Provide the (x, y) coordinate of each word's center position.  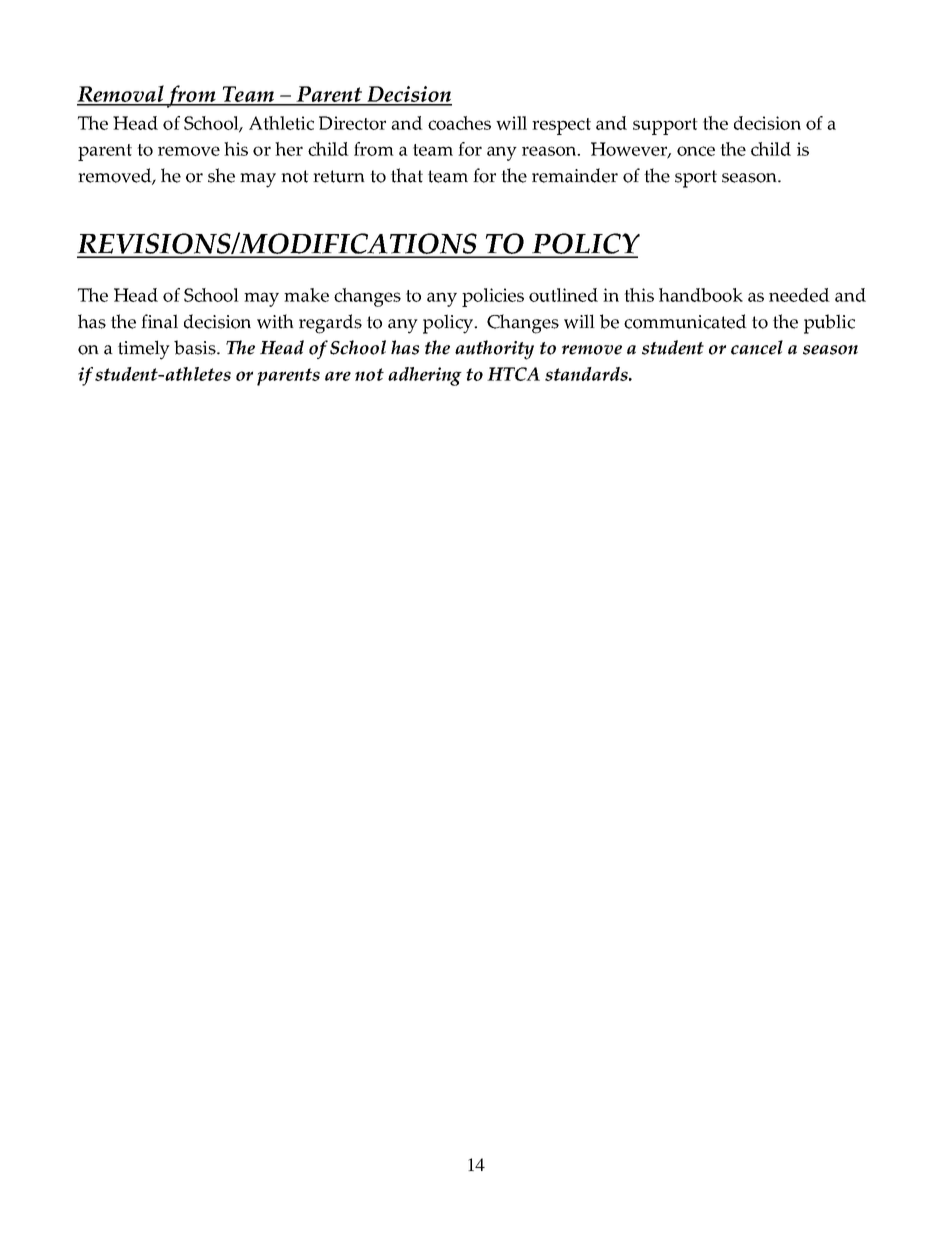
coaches (459, 123)
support (665, 126)
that (407, 175)
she (221, 175)
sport (696, 179)
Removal (121, 95)
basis (196, 347)
